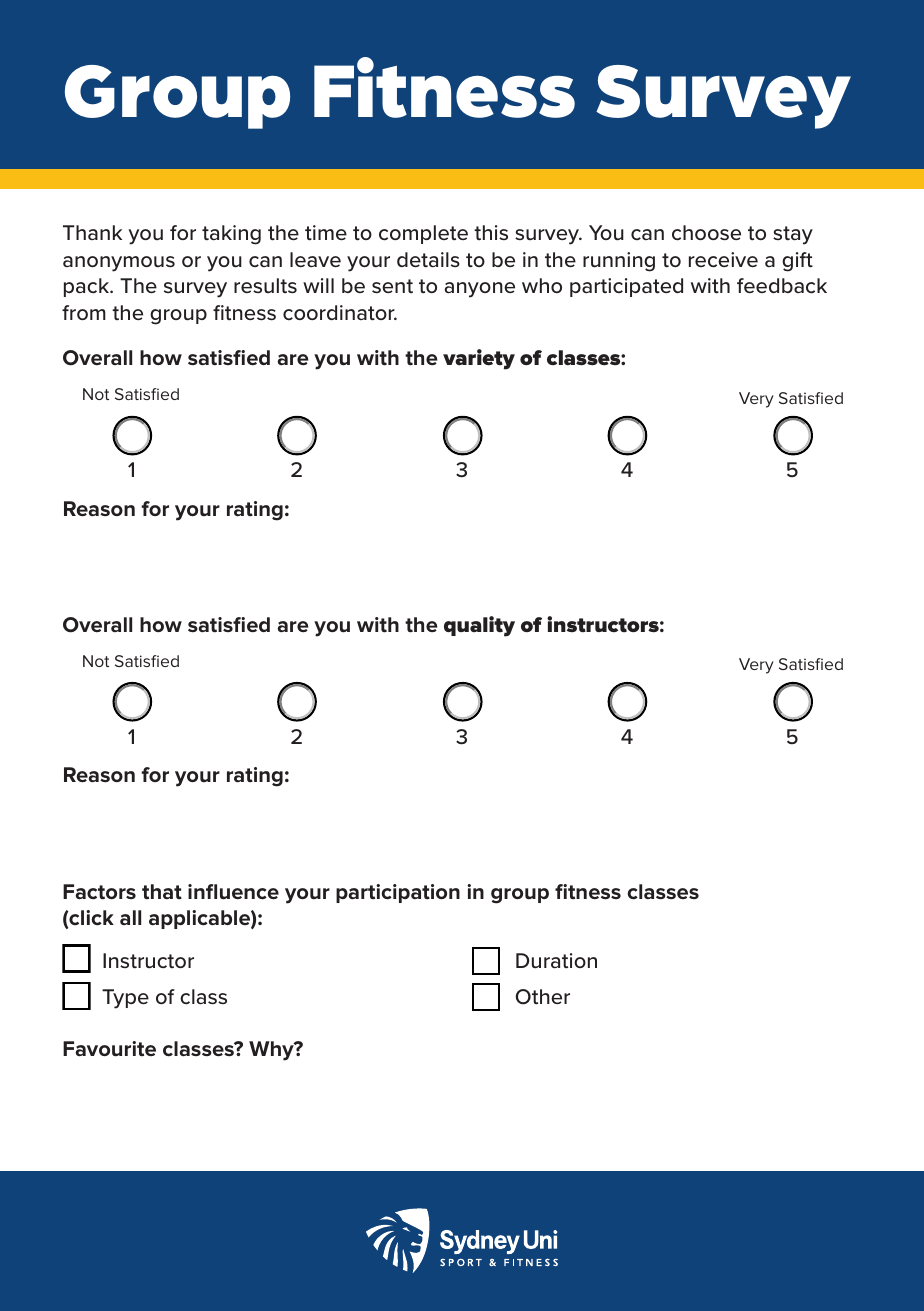  I want to click on anonymous, so click(119, 264).
